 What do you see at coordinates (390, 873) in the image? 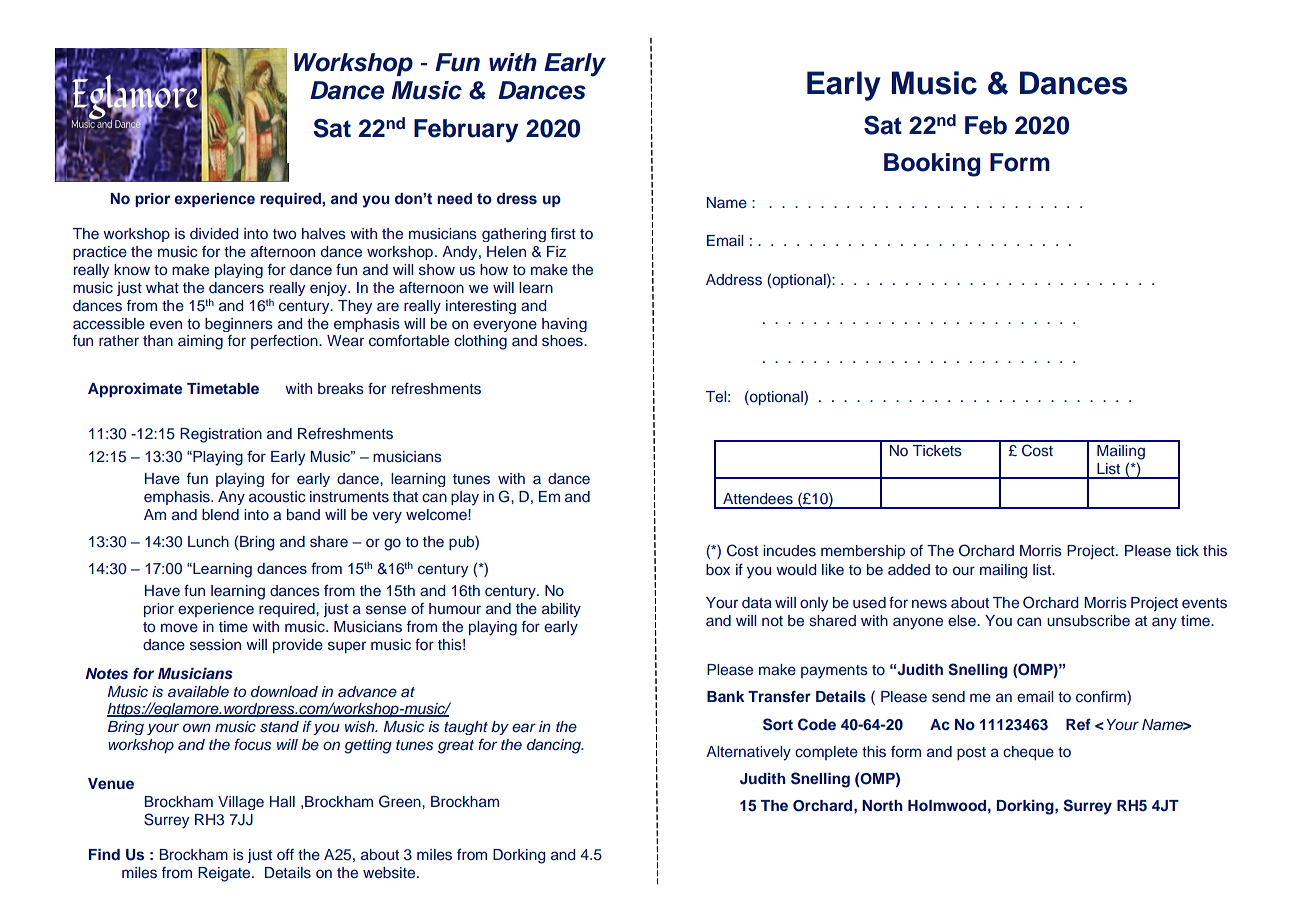
I see `website` at bounding box center [390, 873].
